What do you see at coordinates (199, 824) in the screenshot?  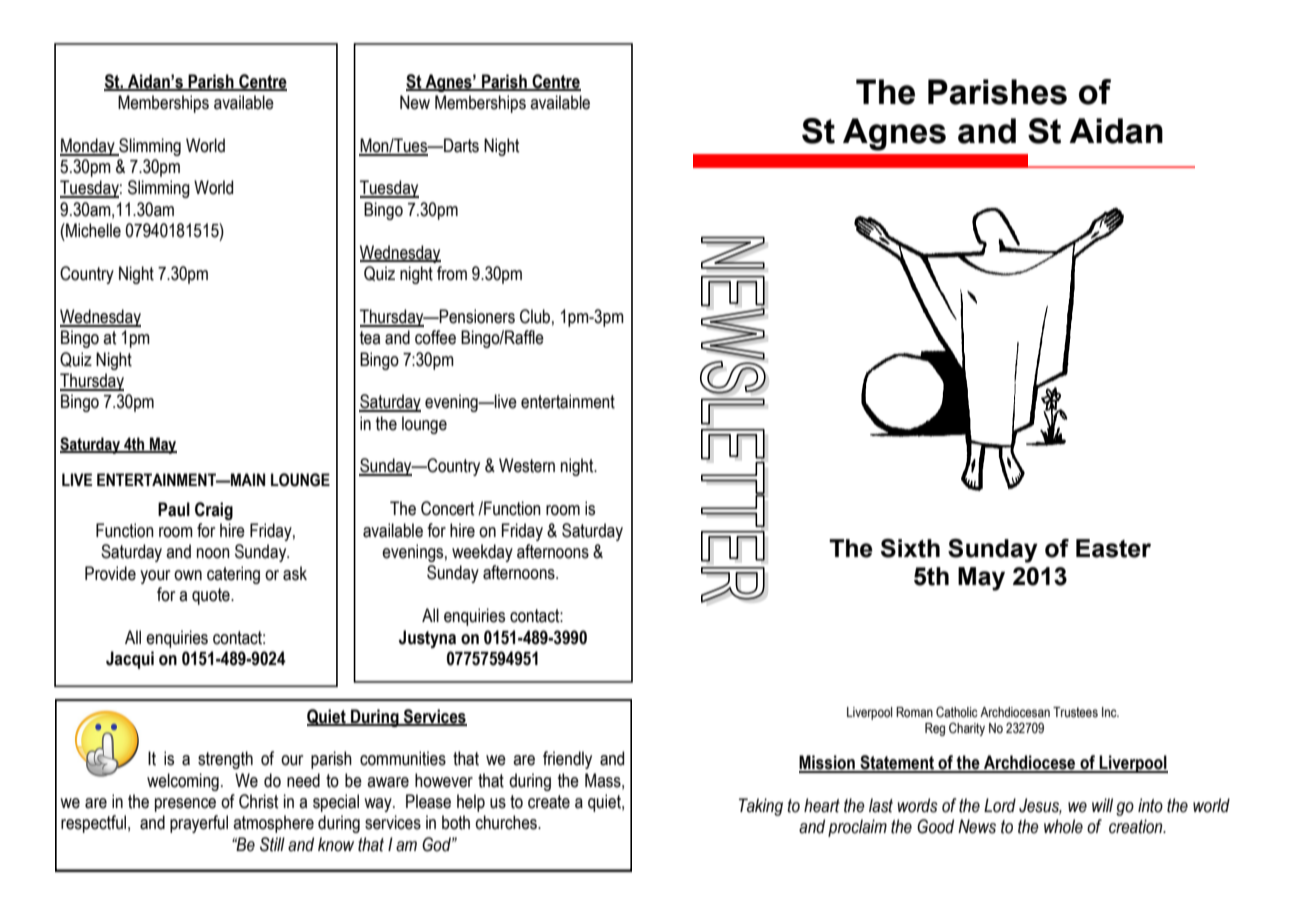 I see `prayerful` at bounding box center [199, 824].
